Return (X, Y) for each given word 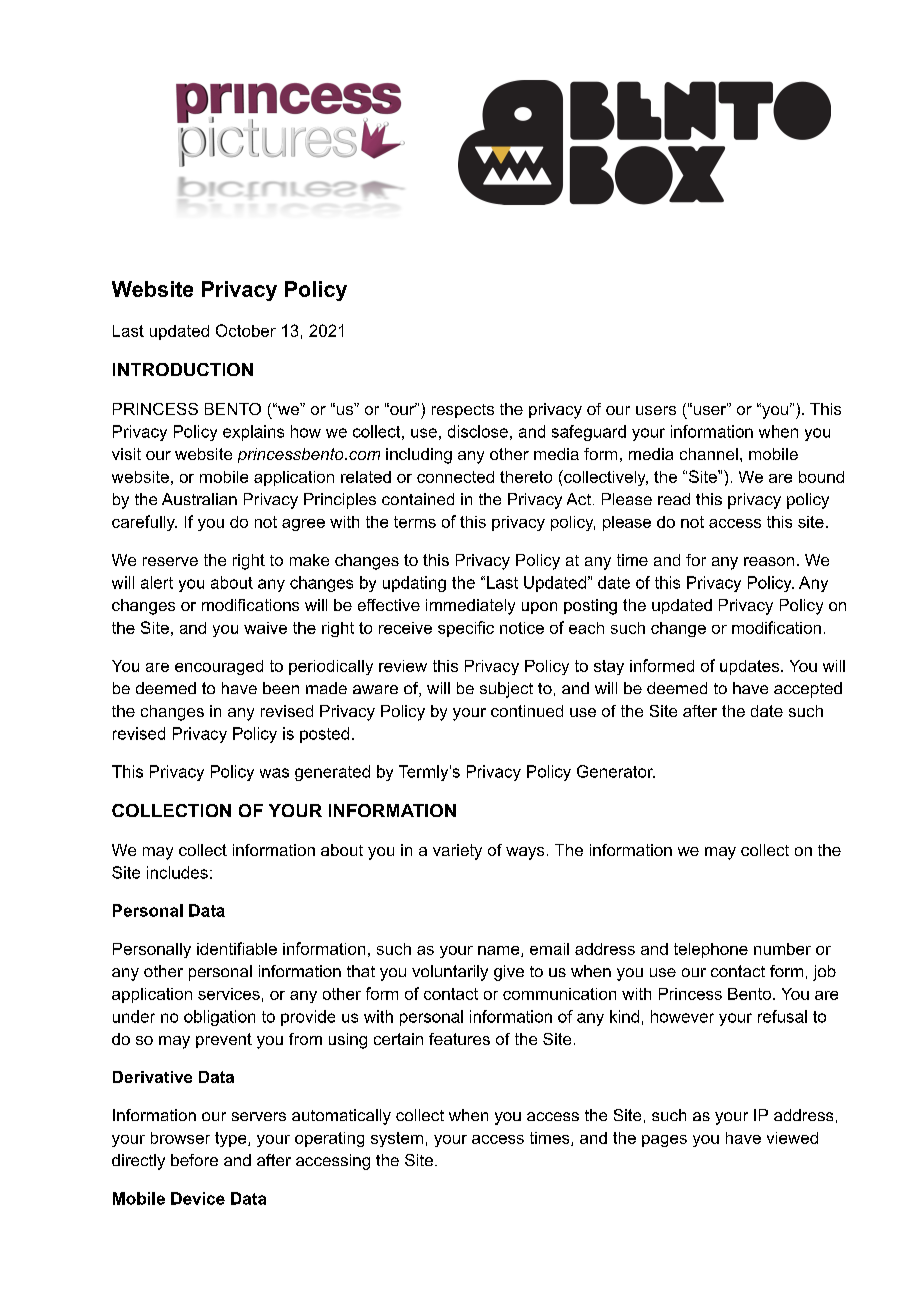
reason (769, 561)
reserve (170, 561)
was (274, 773)
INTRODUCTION (183, 369)
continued (527, 711)
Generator (616, 771)
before (194, 1160)
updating (414, 584)
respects (463, 411)
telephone (711, 950)
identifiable (237, 948)
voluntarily (450, 973)
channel (709, 454)
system (397, 1139)
